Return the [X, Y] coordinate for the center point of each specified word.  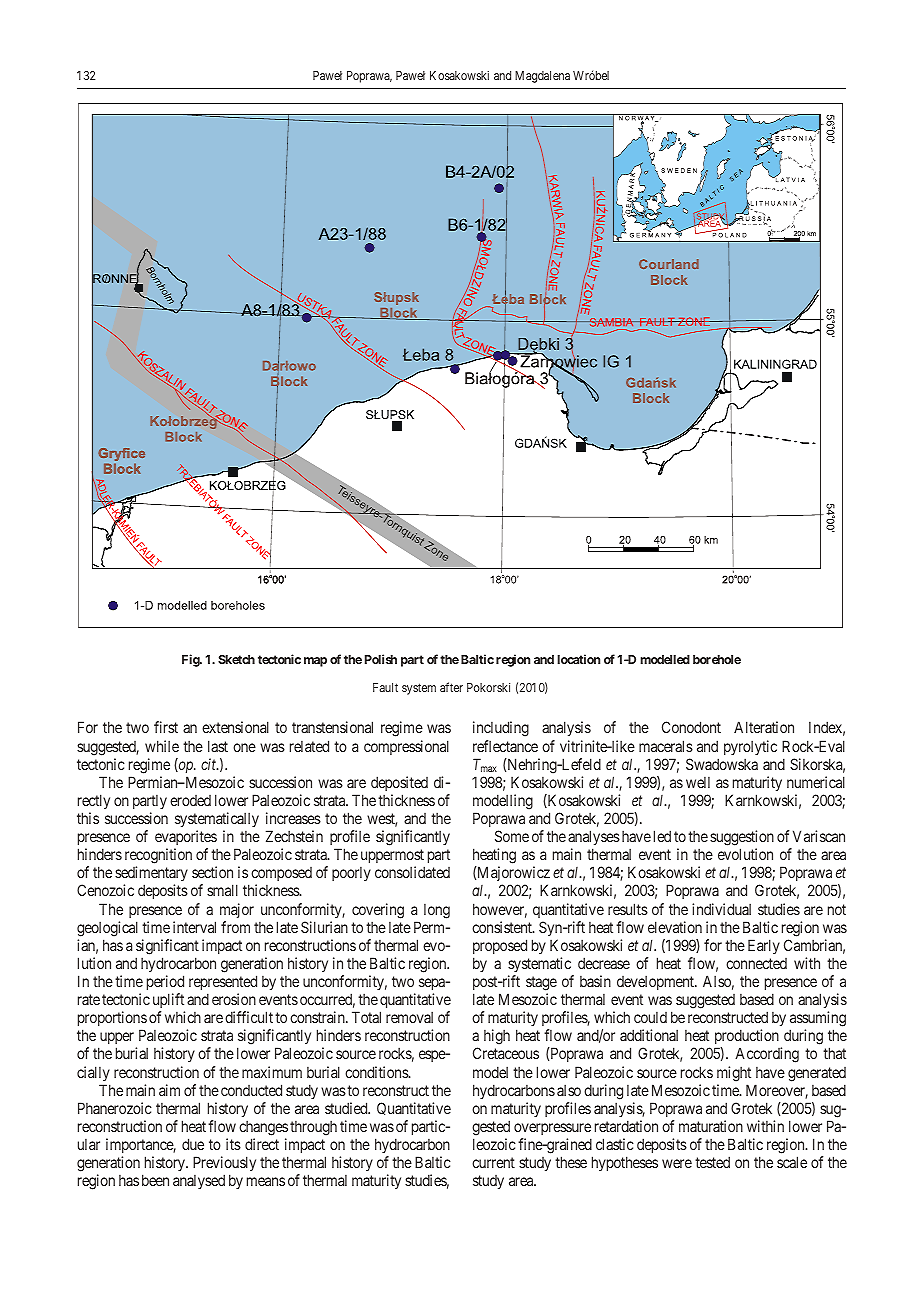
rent [502, 1162]
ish [389, 659]
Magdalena [542, 77]
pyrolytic [750, 747]
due [193, 1144]
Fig [191, 660]
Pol [373, 659]
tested [712, 1162]
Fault [385, 687]
